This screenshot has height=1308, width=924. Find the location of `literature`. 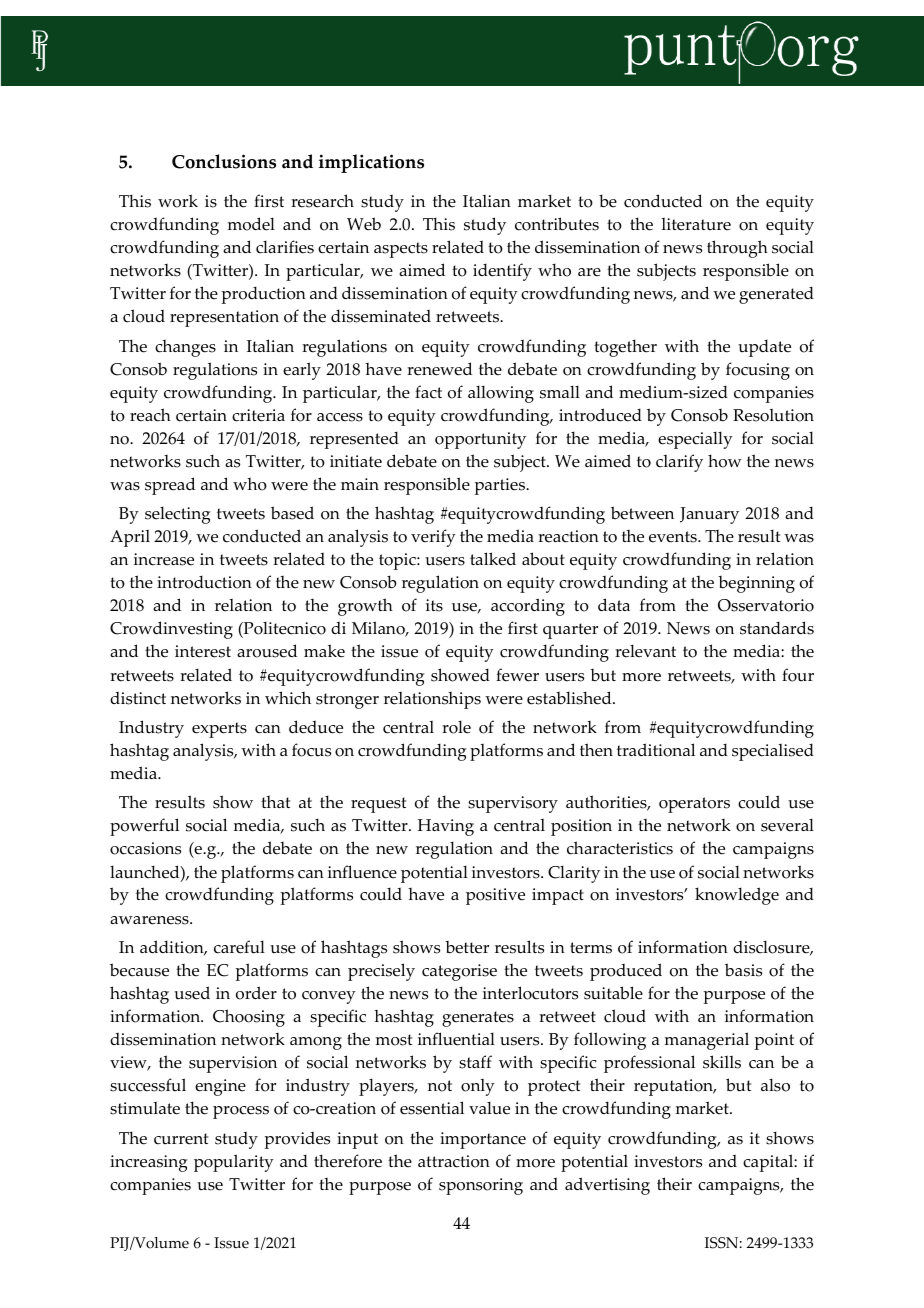

literature is located at coordinates (696, 224).
